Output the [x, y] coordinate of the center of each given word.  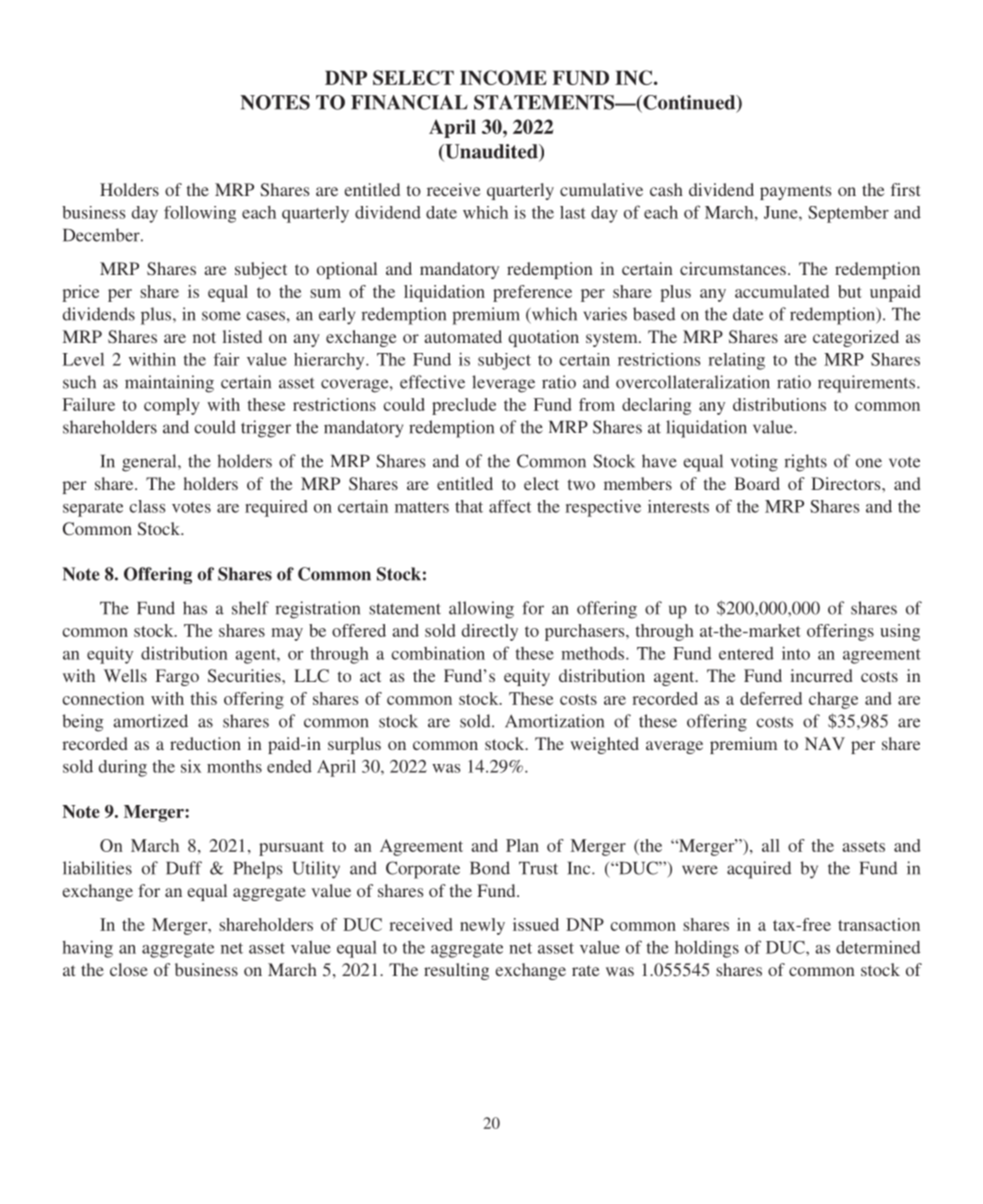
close [129, 969]
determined [878, 947]
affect [510, 506]
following [200, 214]
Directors [847, 483]
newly [482, 926]
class [147, 506]
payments [795, 192]
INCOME [503, 77]
